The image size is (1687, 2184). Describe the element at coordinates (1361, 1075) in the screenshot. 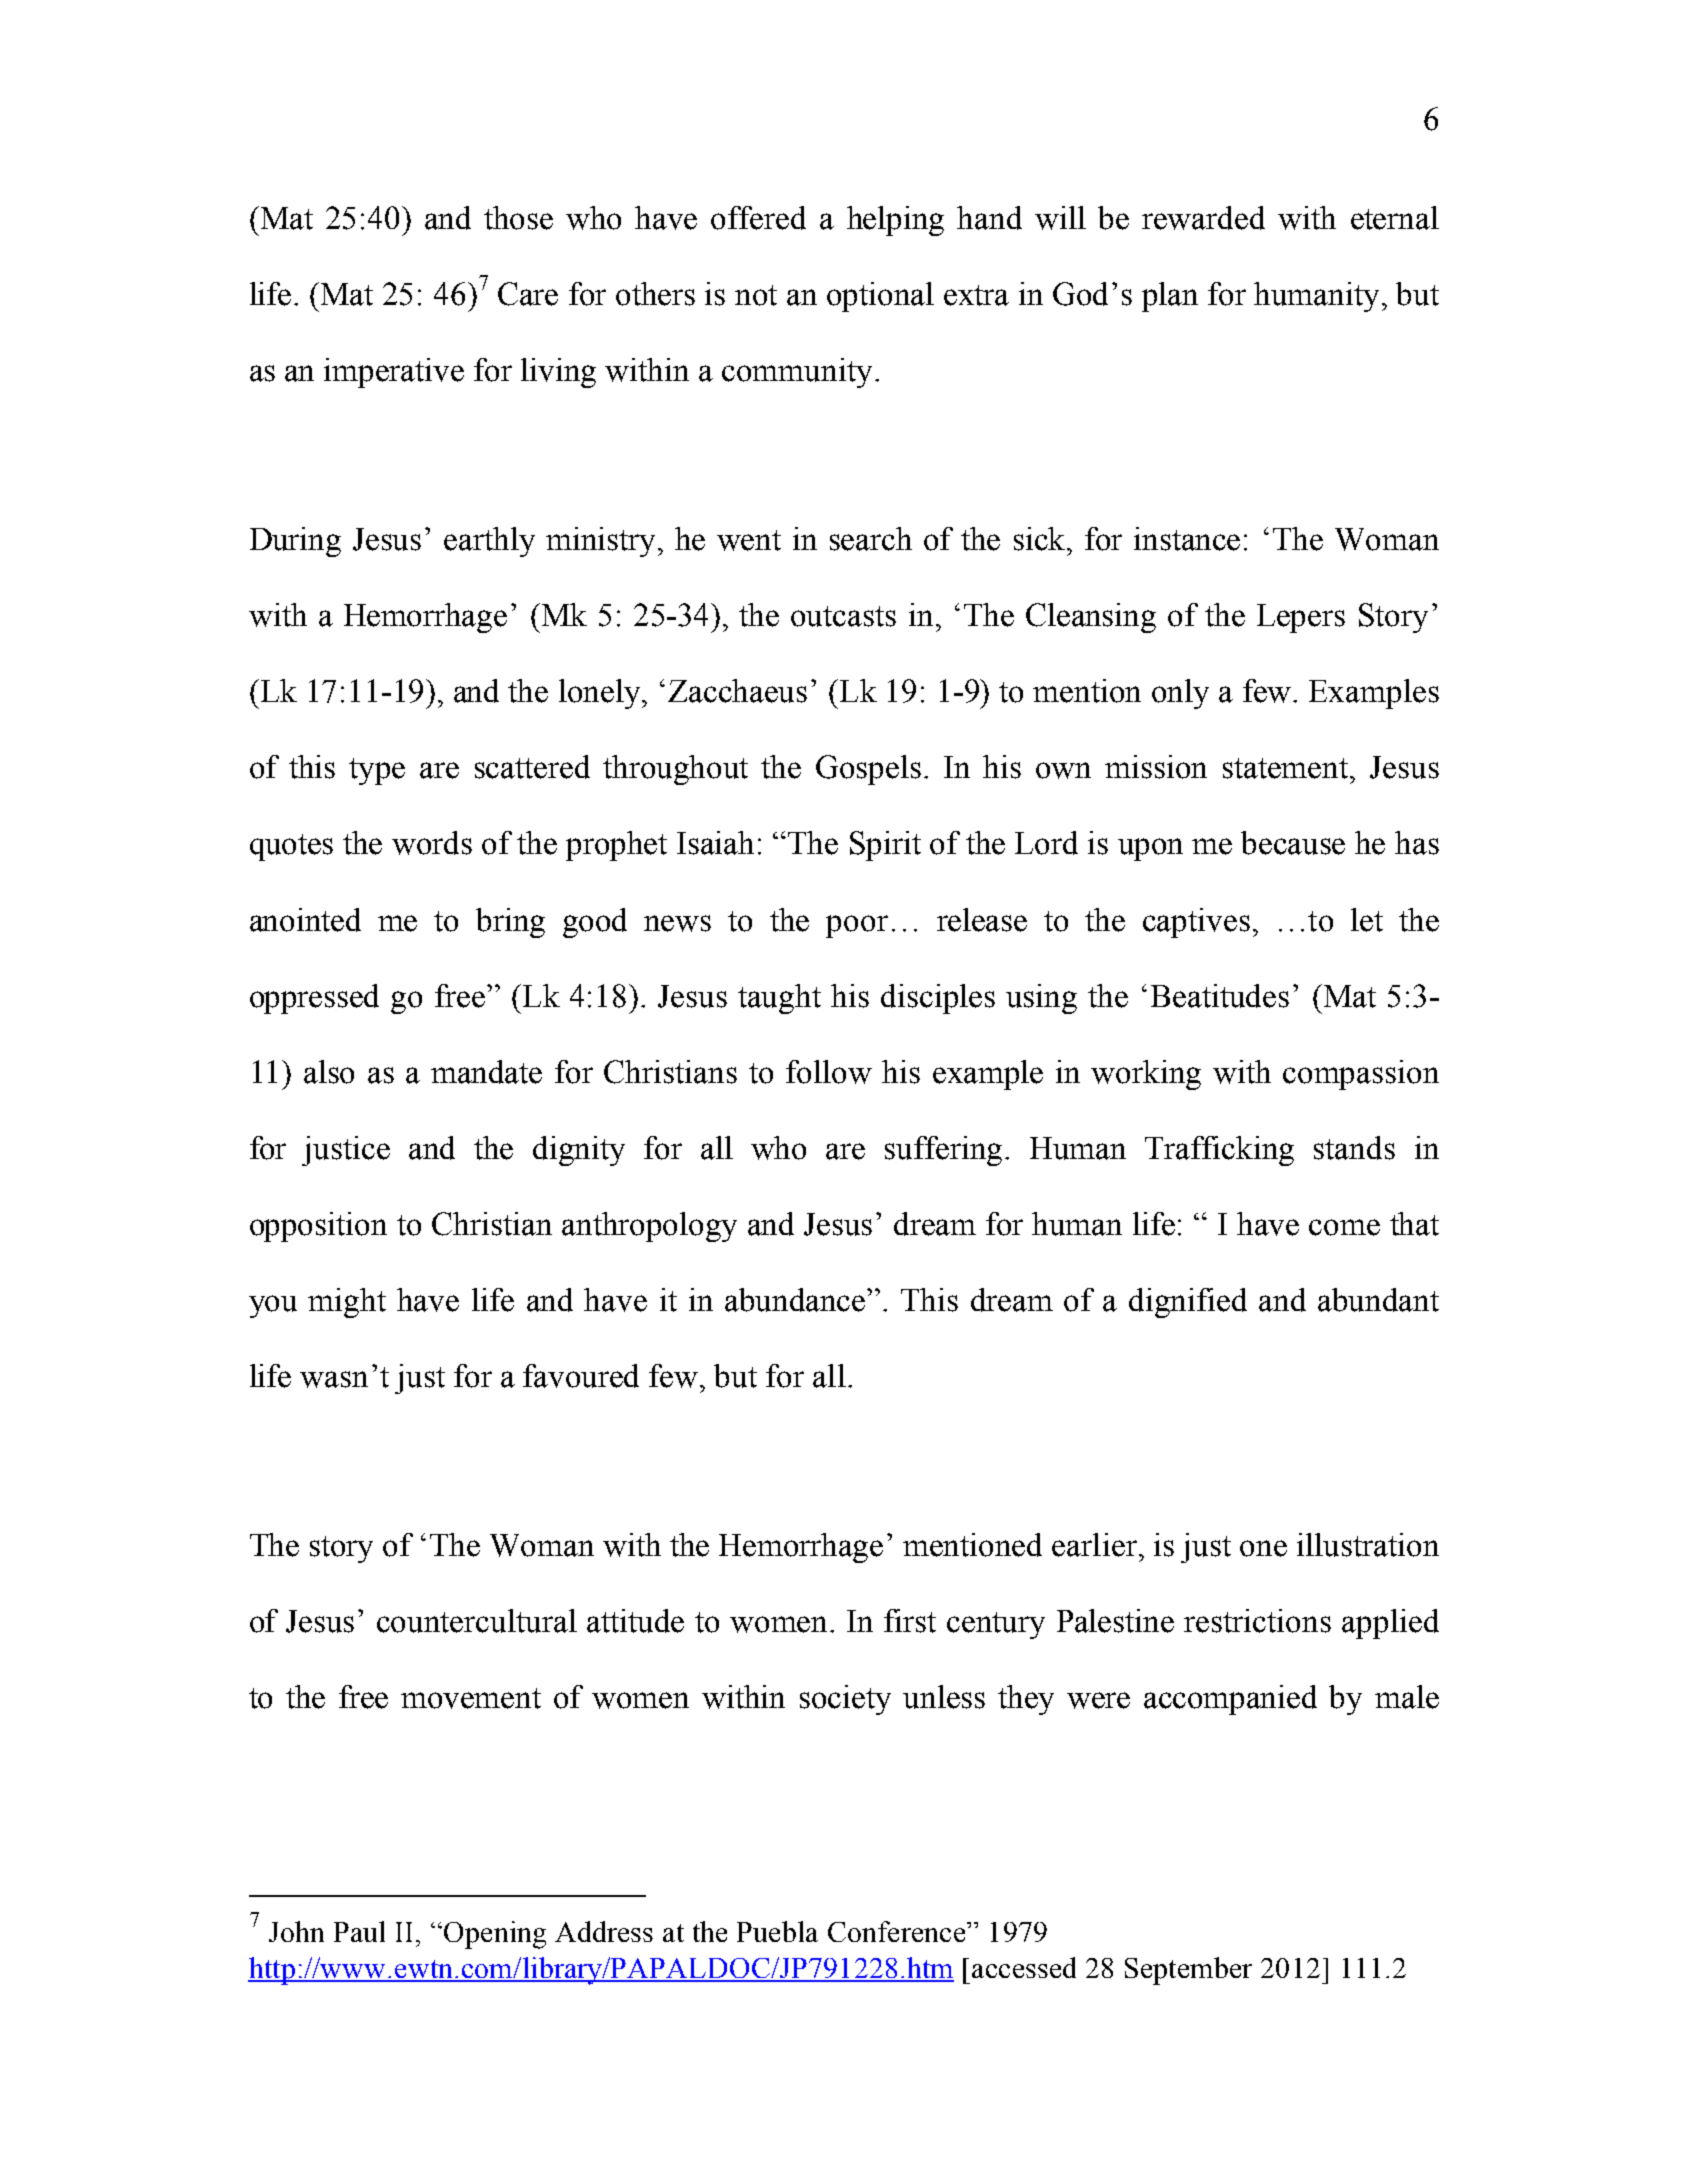

I see `compassion` at that location.
